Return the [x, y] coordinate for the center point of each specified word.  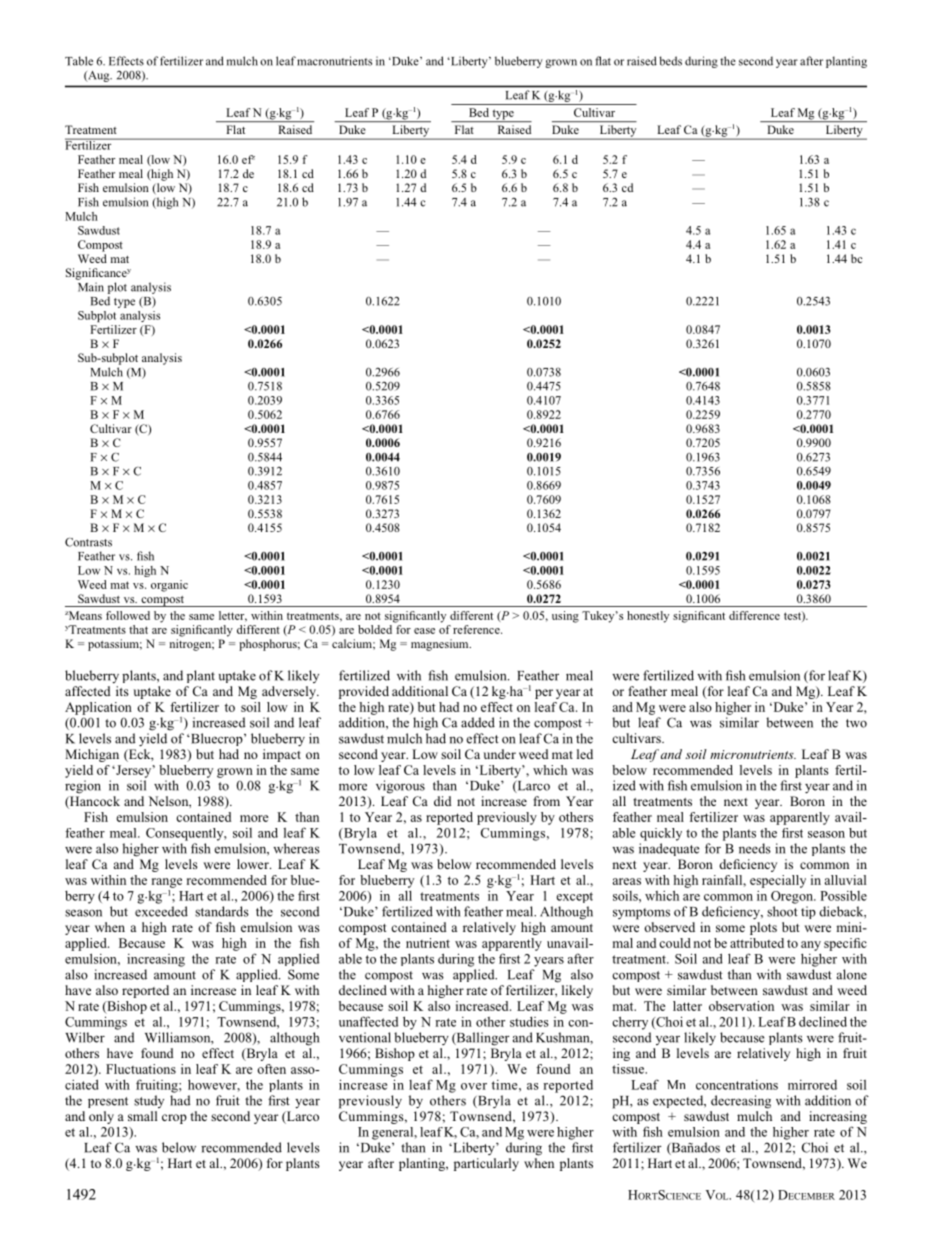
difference [754, 615]
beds [670, 61]
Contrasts [88, 542]
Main [91, 287]
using [565, 617]
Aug [99, 76]
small [142, 1116]
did [443, 801]
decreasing [741, 1102]
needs [755, 848]
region [83, 787]
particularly [486, 1164]
